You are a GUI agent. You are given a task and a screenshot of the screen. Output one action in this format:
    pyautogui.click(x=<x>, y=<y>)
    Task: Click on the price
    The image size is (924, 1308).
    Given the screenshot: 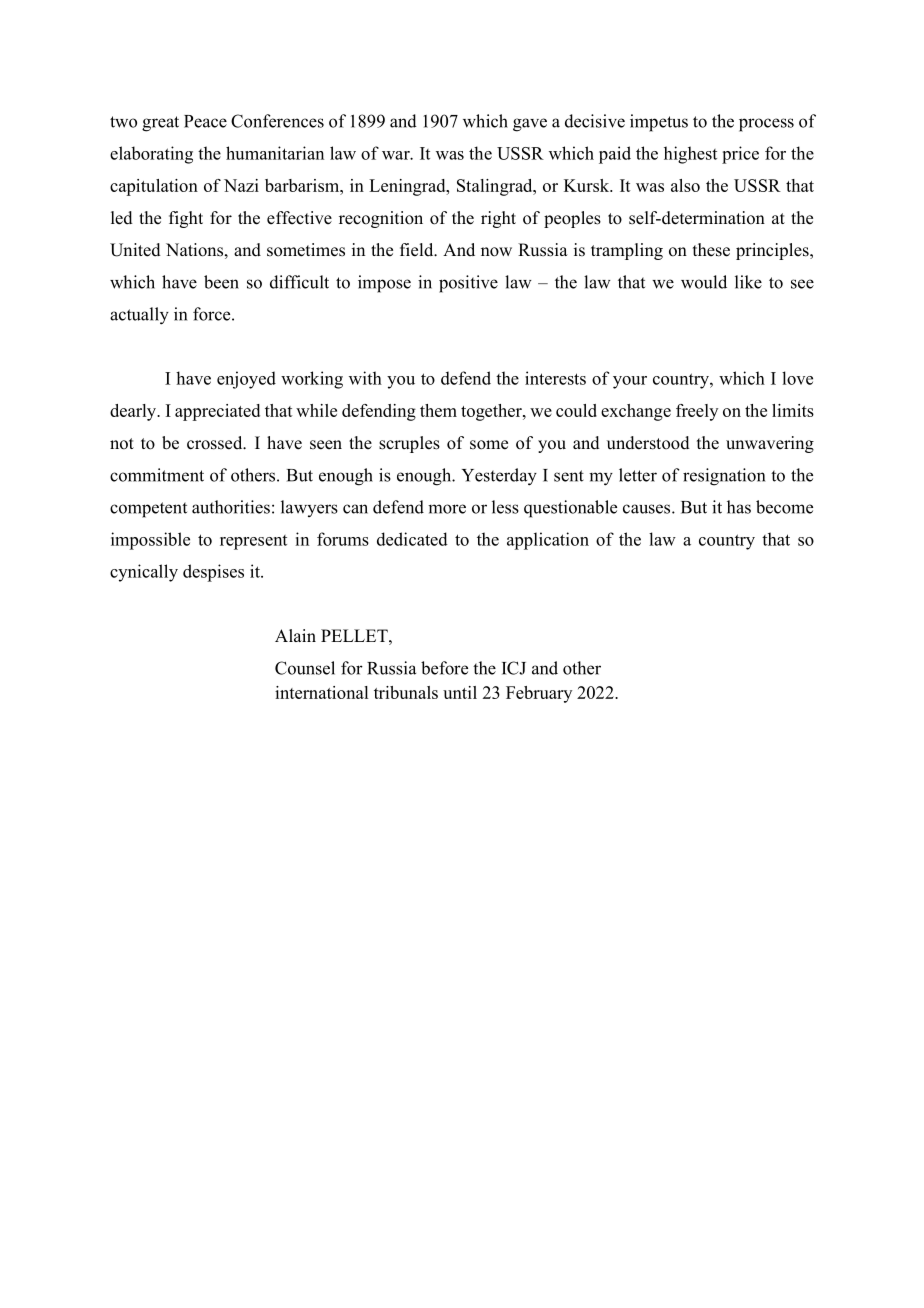 What is the action you would take?
    pyautogui.click(x=740, y=155)
